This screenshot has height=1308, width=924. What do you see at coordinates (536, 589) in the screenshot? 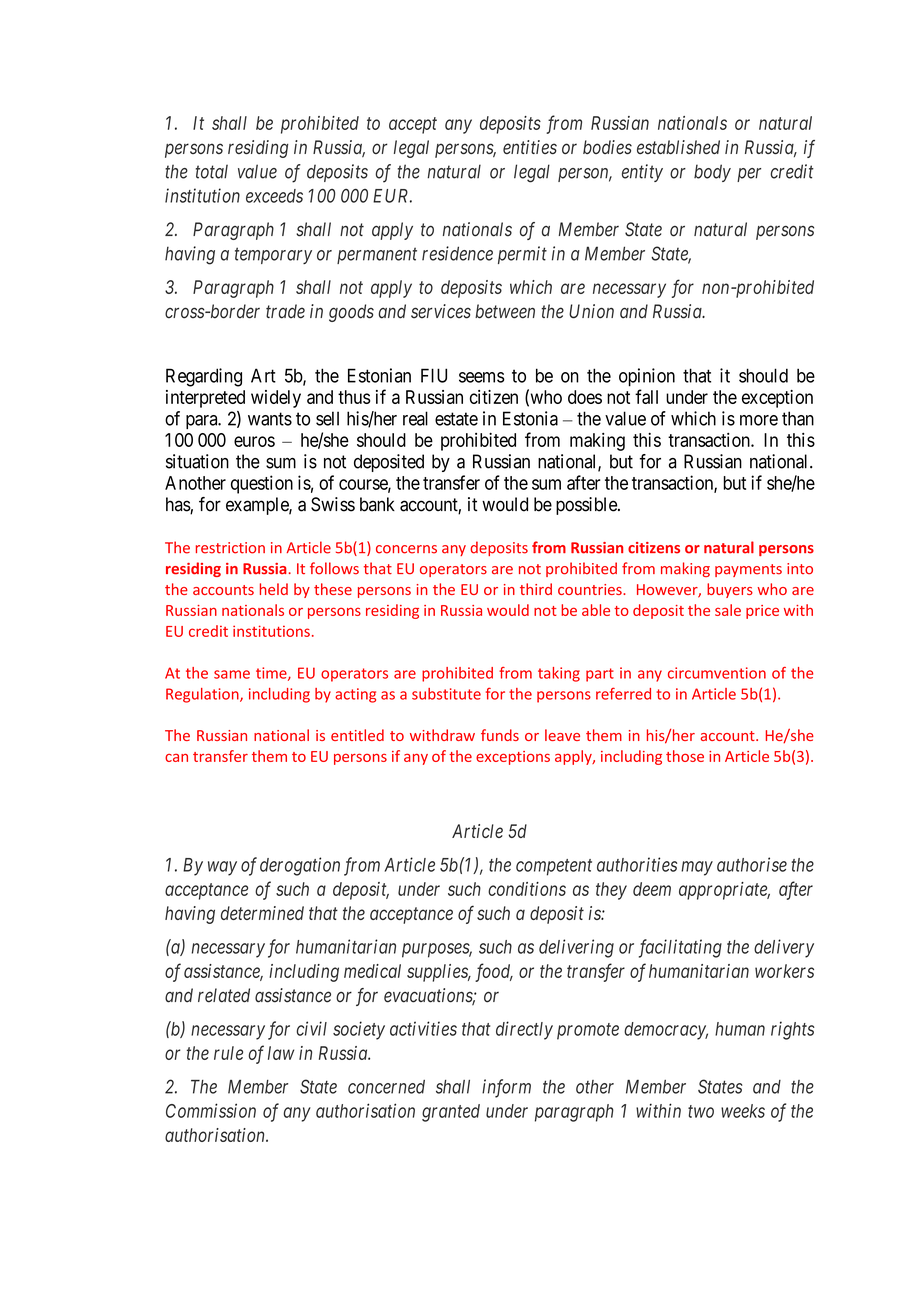
I see `third` at bounding box center [536, 589].
